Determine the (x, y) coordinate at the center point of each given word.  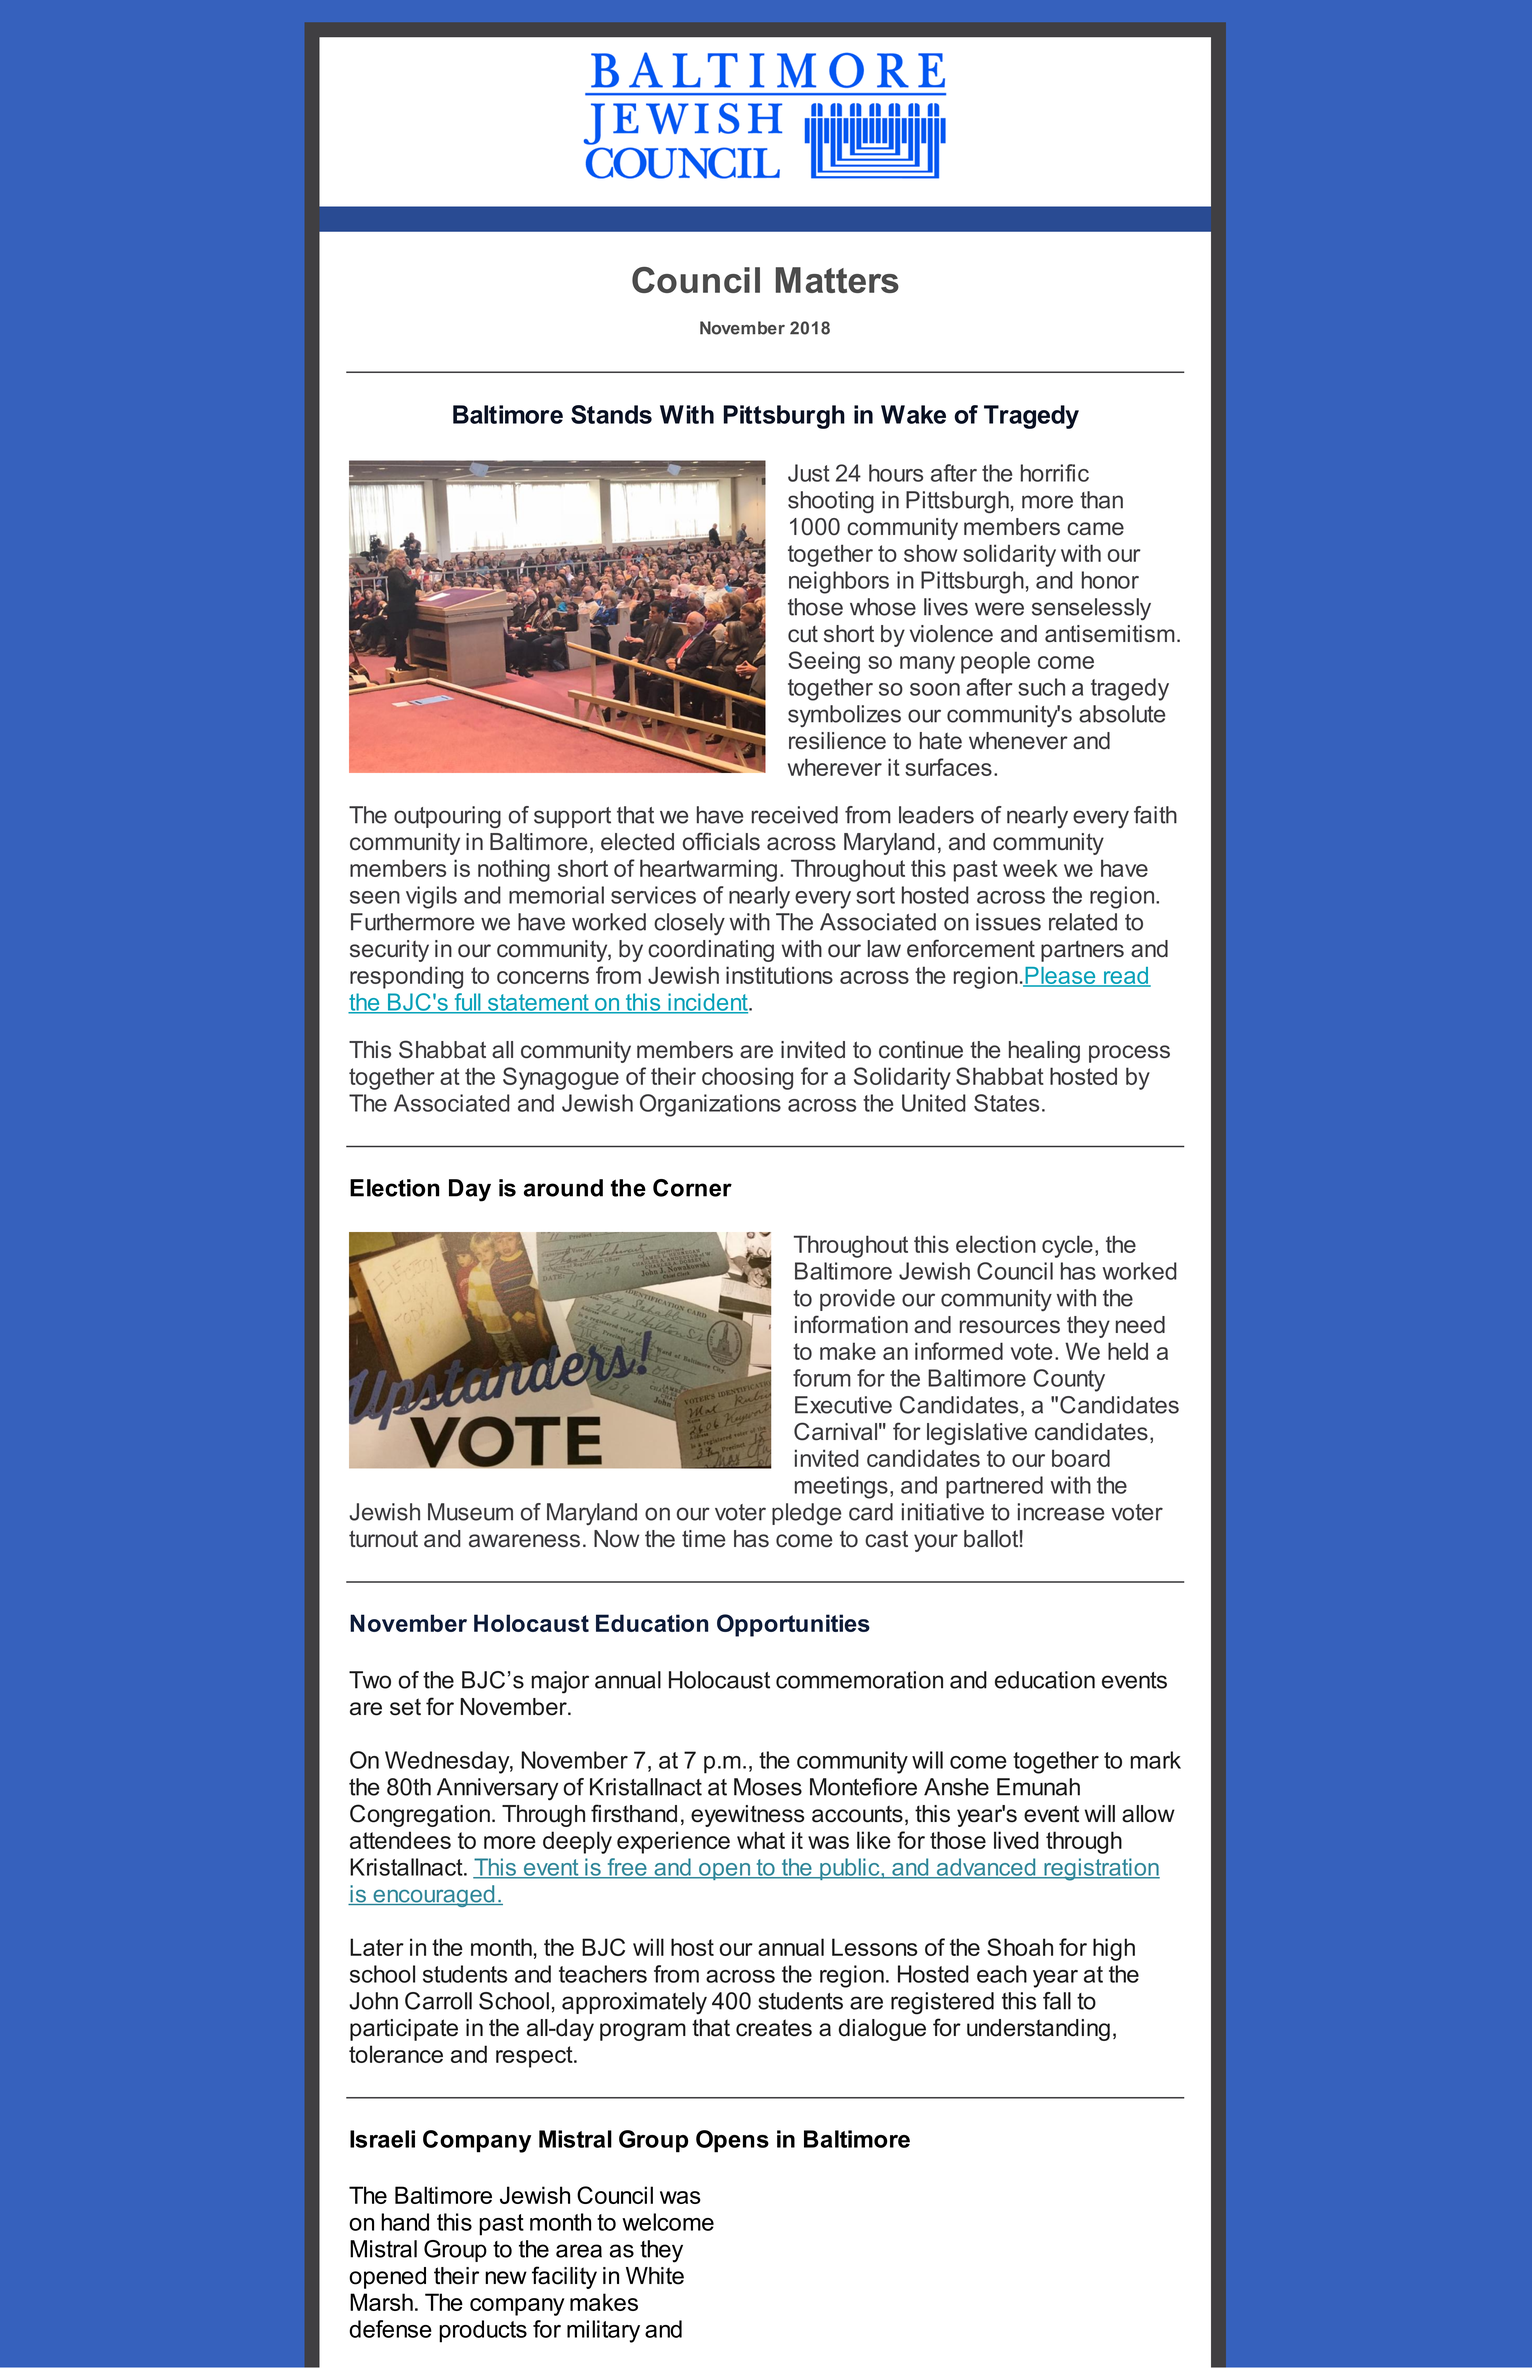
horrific (1055, 473)
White (655, 2276)
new (506, 2278)
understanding (1038, 2030)
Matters (837, 280)
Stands (611, 414)
